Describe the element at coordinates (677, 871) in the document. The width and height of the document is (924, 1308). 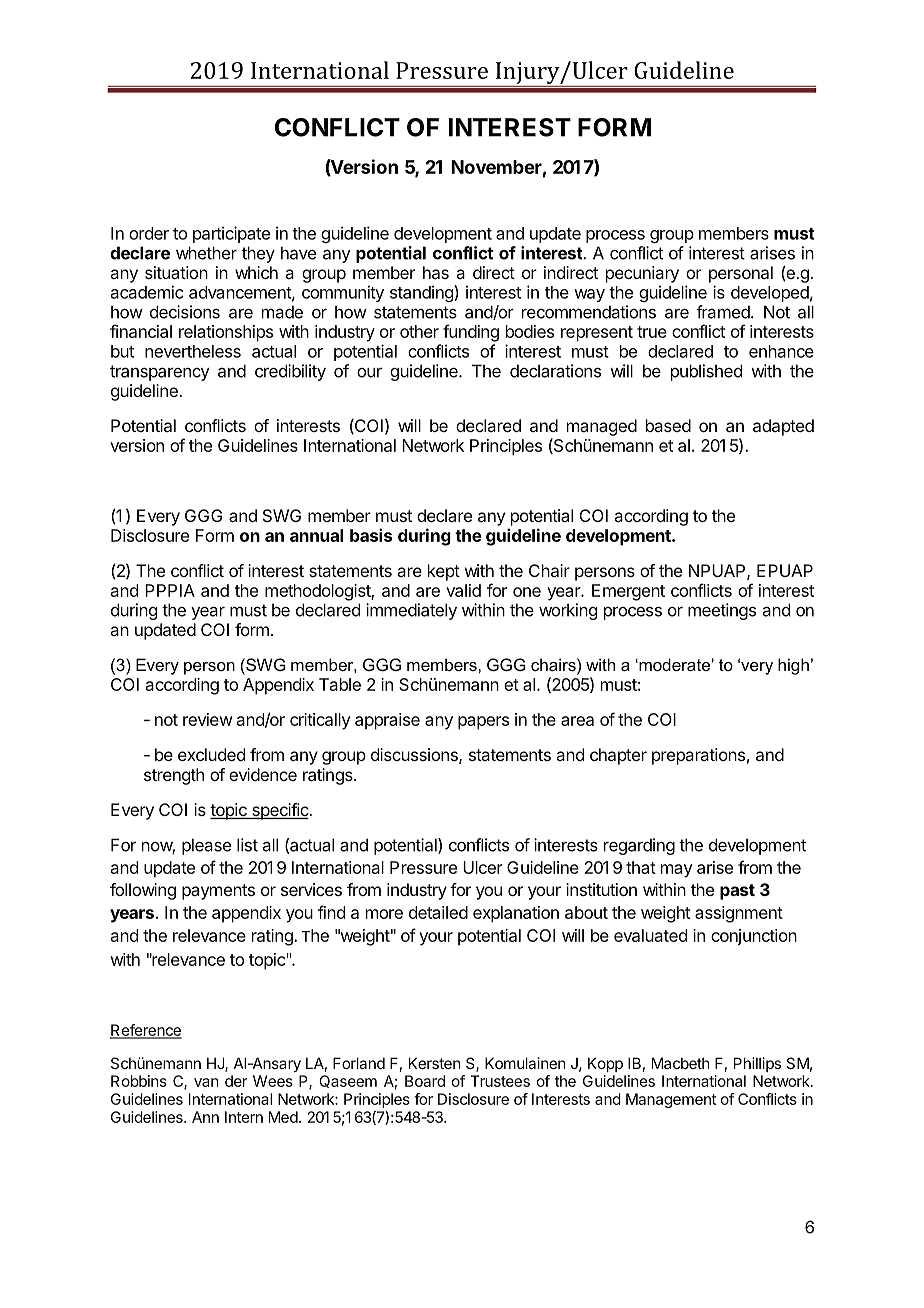
I see `may` at that location.
